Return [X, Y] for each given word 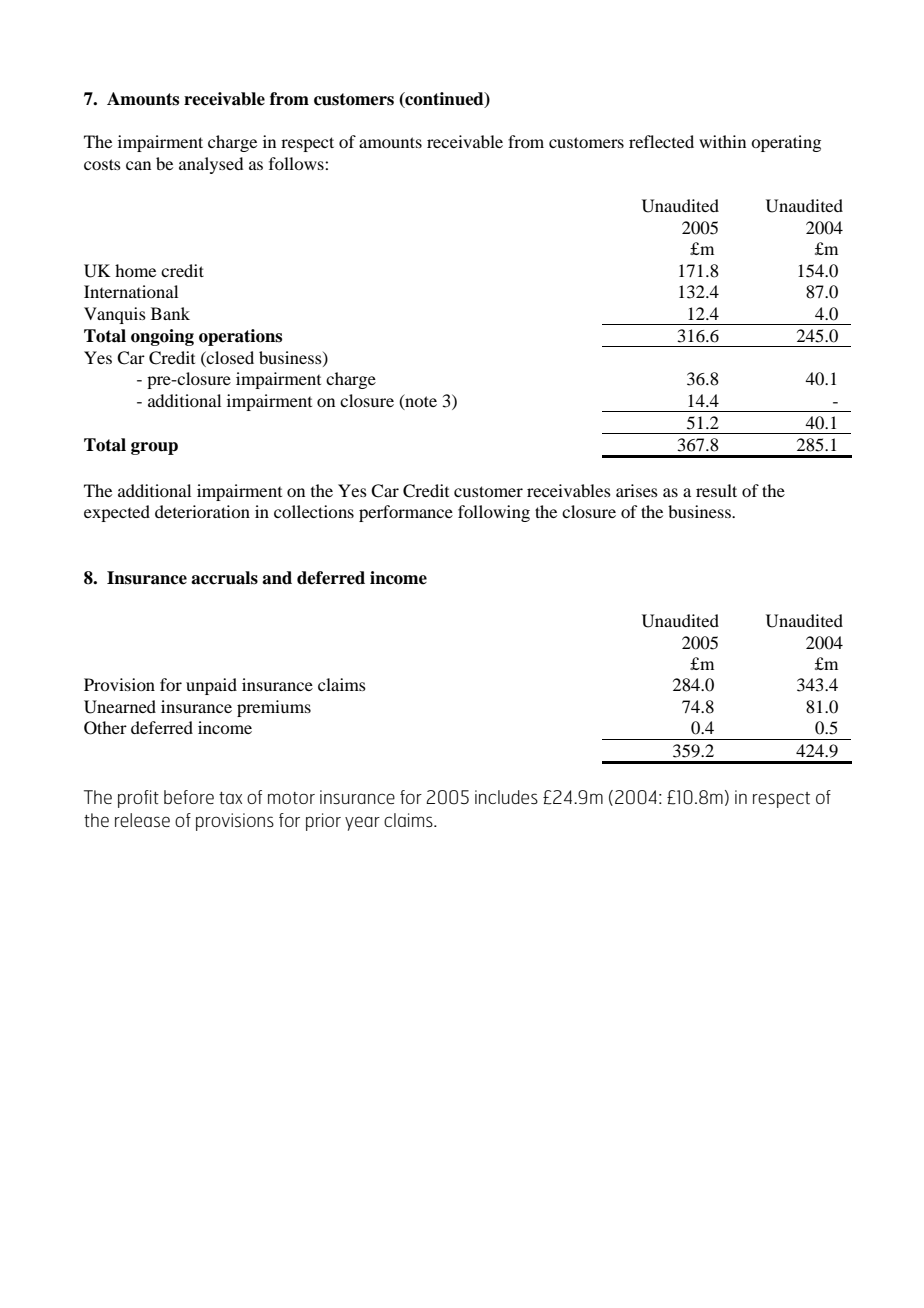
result [716, 490]
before [189, 797]
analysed [211, 165]
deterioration [202, 511]
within [722, 141]
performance [406, 513]
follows [297, 163]
